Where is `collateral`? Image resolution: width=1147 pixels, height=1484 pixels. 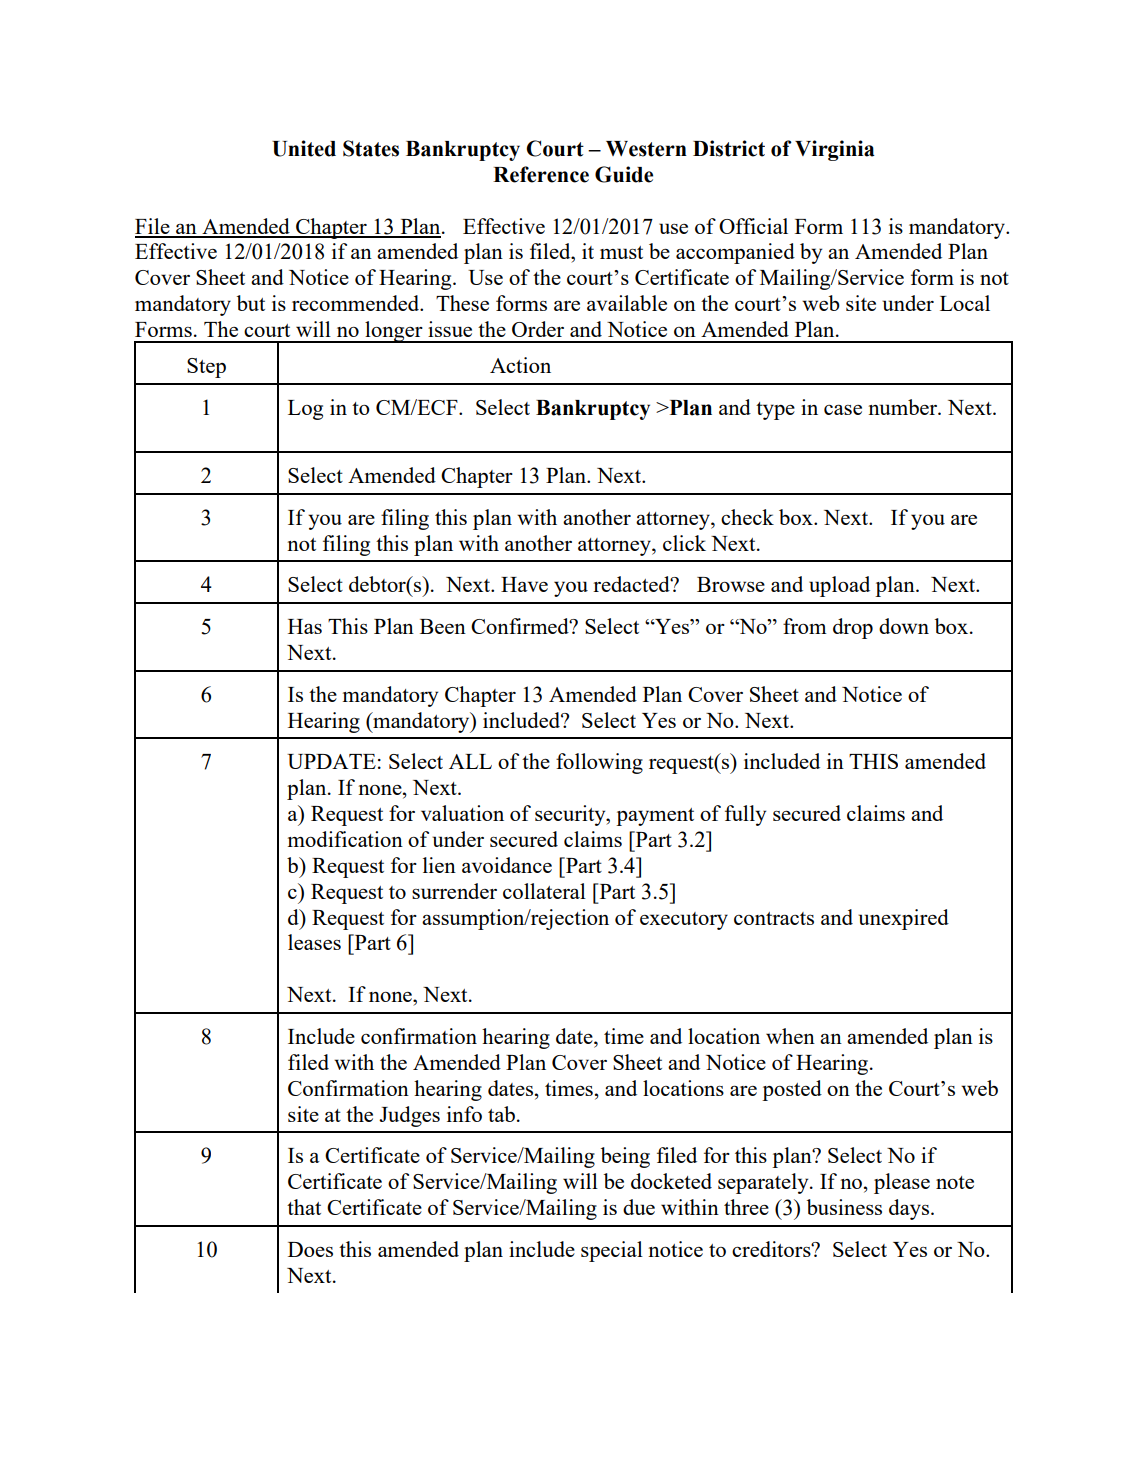 collateral is located at coordinates (544, 891).
